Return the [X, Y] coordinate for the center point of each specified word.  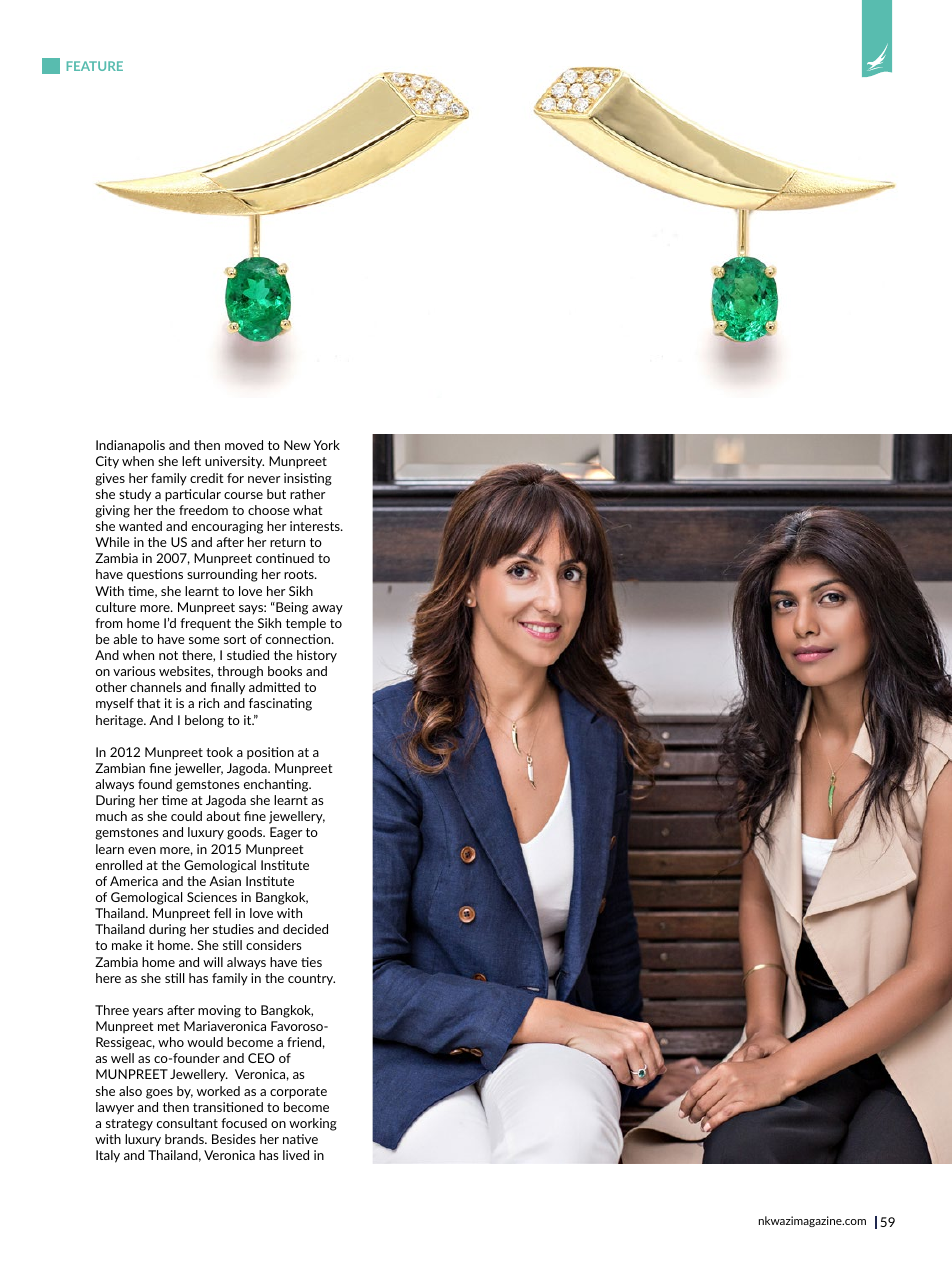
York [327, 445]
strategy [129, 1125]
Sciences [212, 897]
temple [306, 624]
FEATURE [95, 66]
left [191, 461]
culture [116, 607]
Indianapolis [130, 446]
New [297, 445]
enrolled [119, 865]
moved [244, 445]
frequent [205, 624]
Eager [286, 833]
